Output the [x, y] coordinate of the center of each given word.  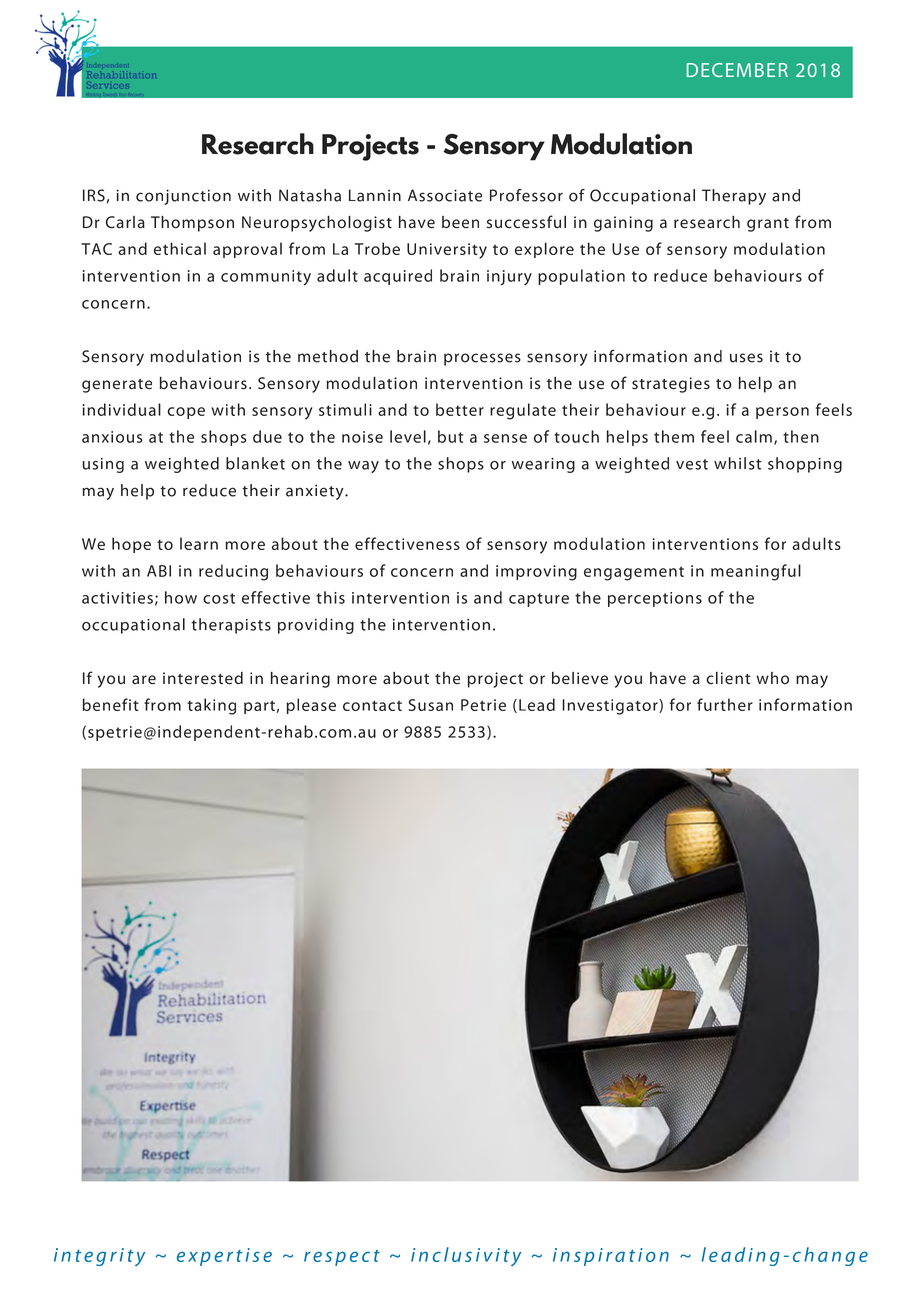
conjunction [183, 197]
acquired [398, 277]
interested [203, 678]
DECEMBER [737, 70]
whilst [738, 463]
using [103, 465]
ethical [180, 248]
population [581, 277]
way [363, 467]
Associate [445, 195]
